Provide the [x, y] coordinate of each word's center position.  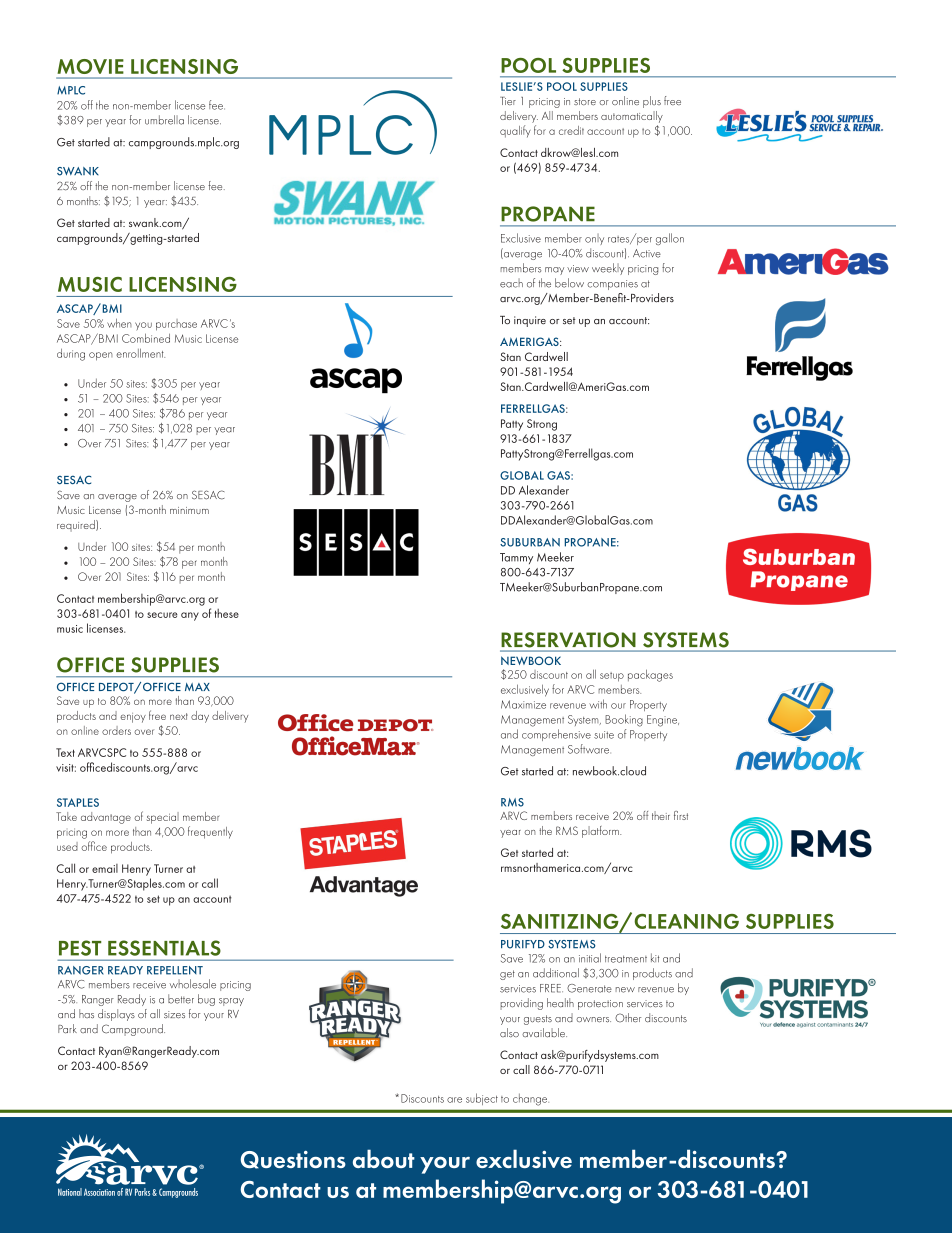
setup [612, 677]
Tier [508, 101]
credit [571, 130]
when [119, 323]
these [227, 613]
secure [162, 615]
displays [116, 1015]
